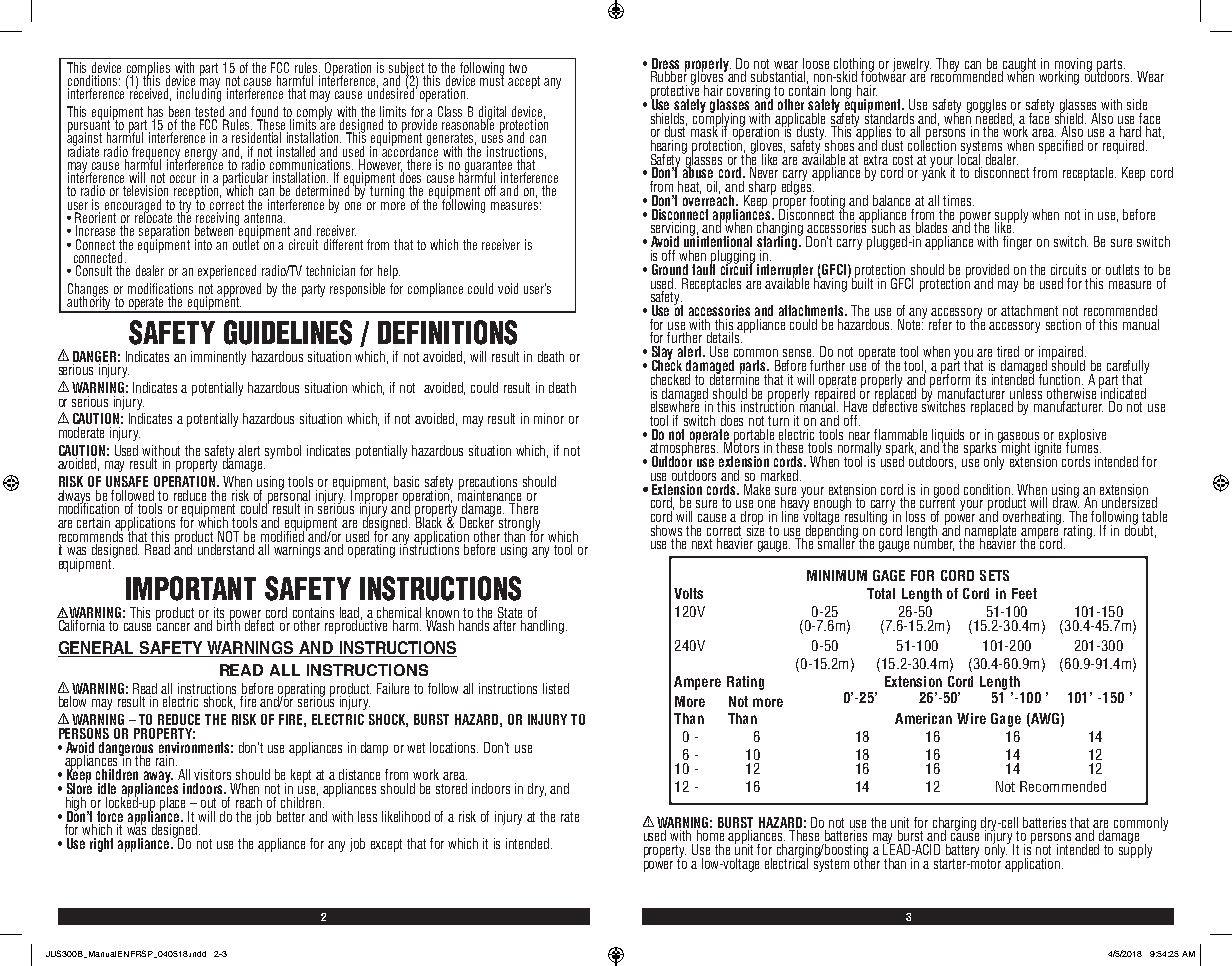  I want to click on better, so click(291, 816).
